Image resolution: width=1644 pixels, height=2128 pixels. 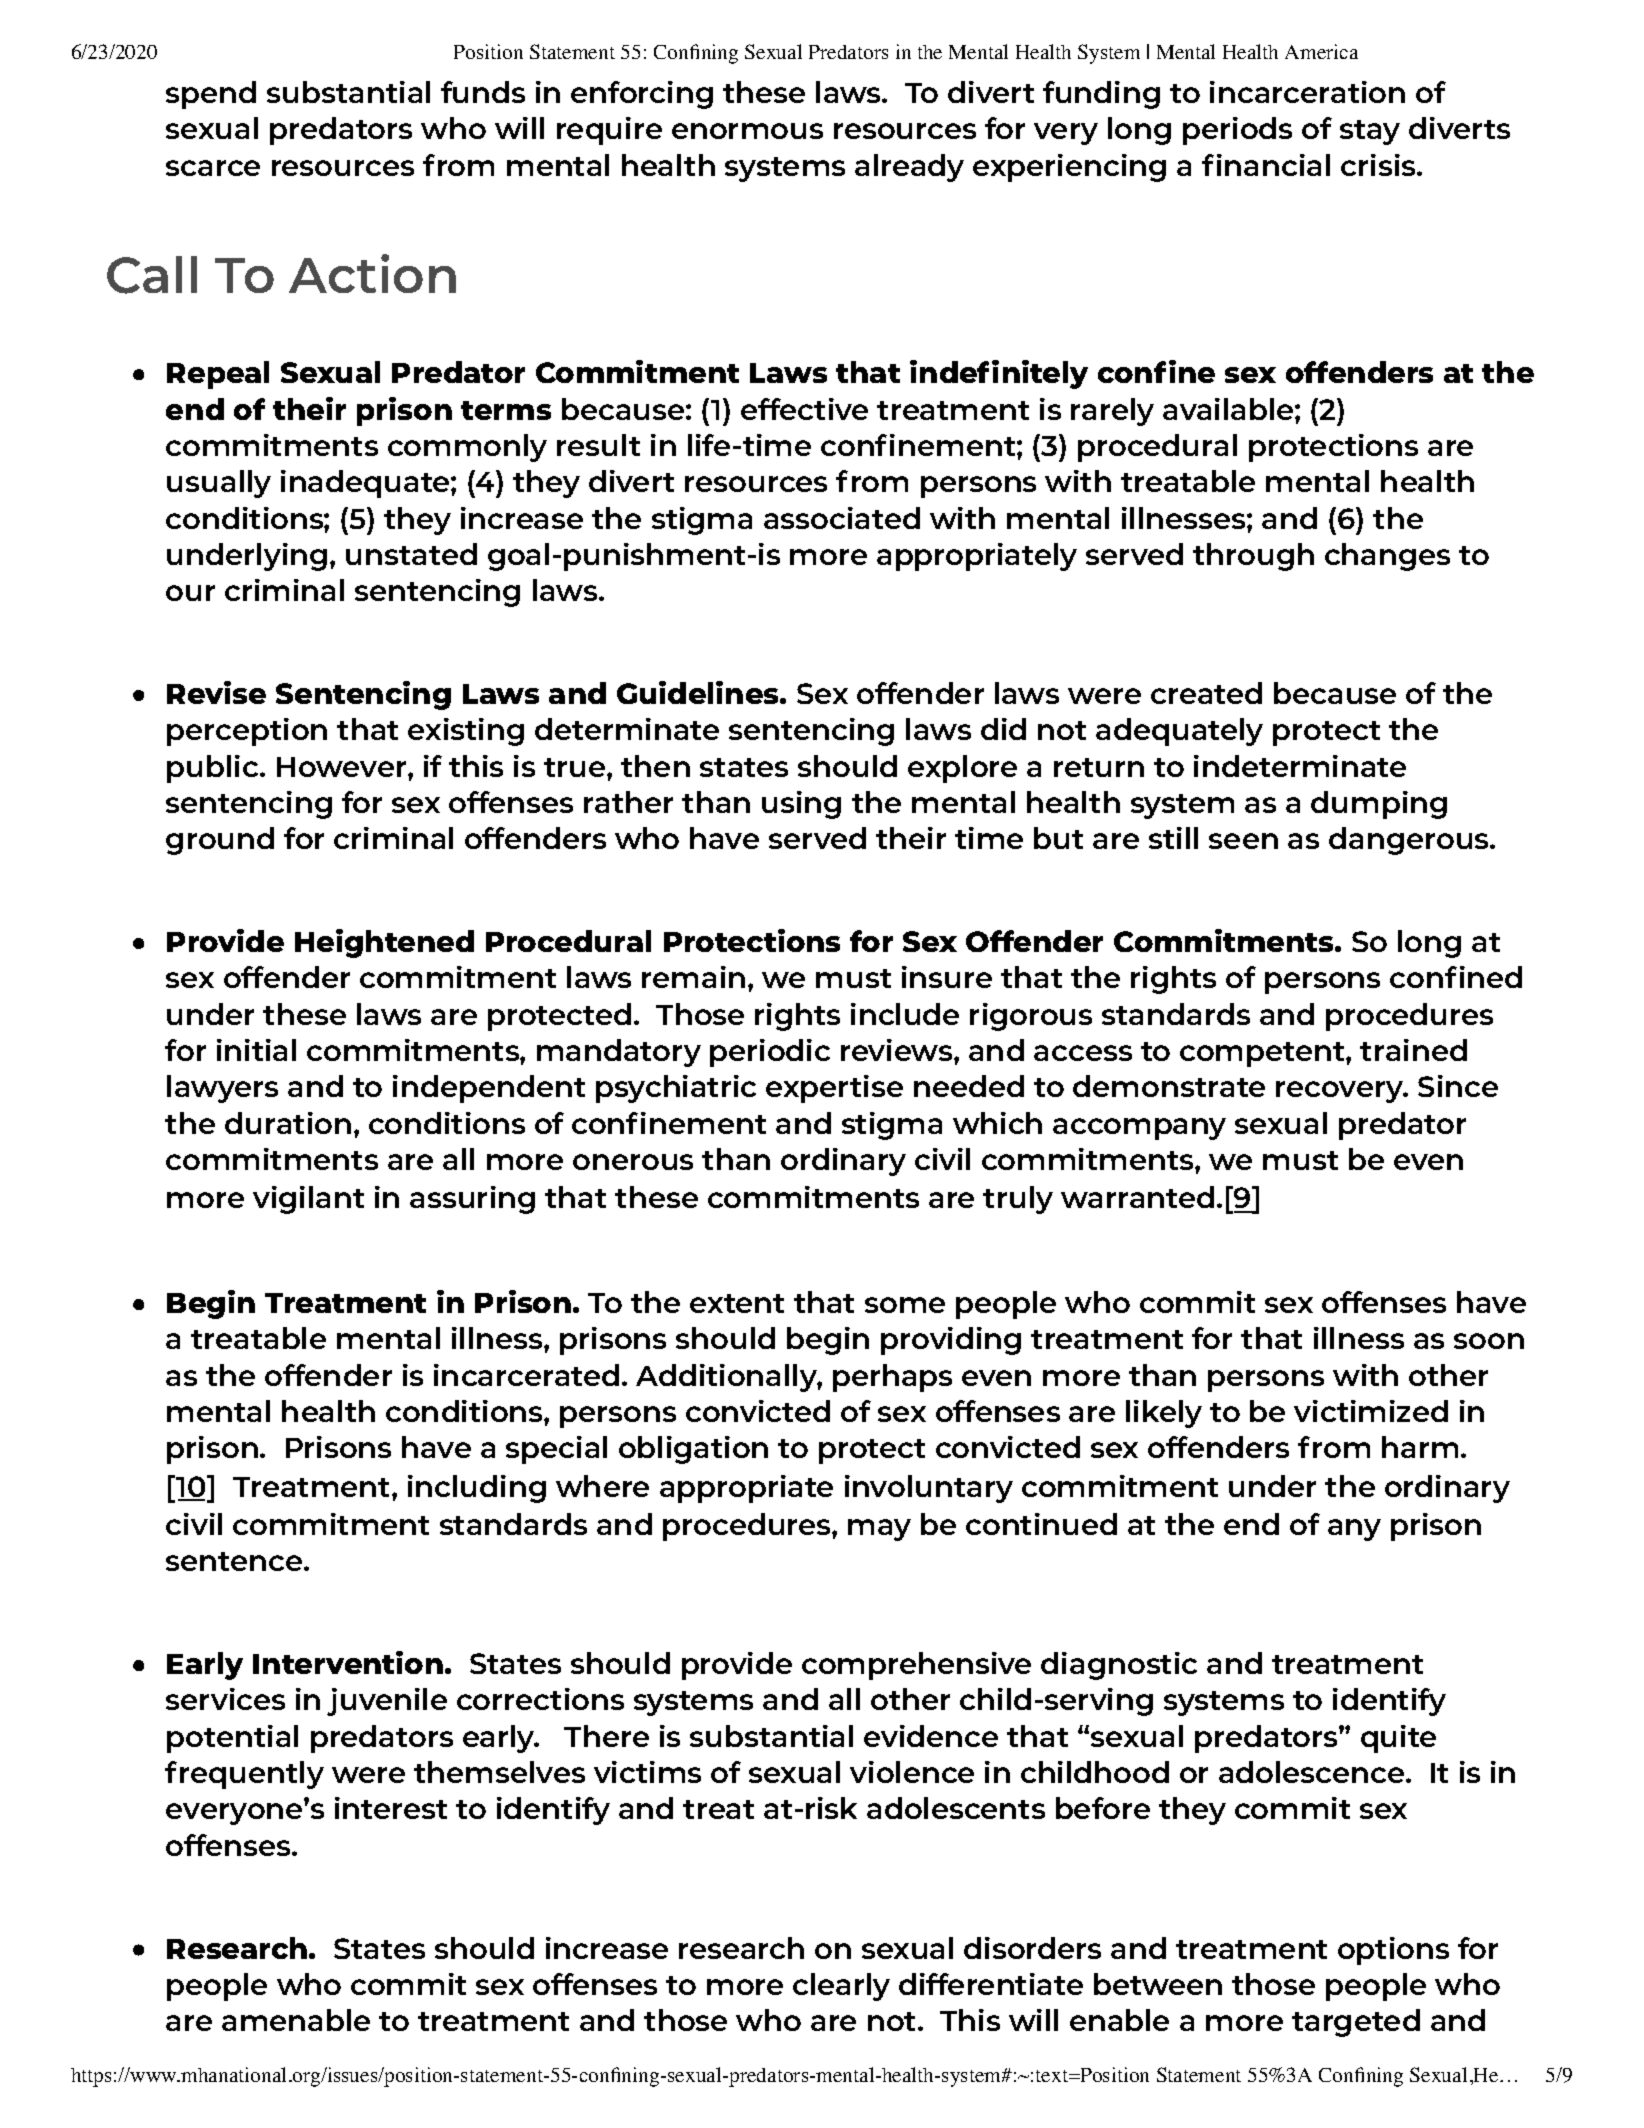 I want to click on enormous, so click(x=747, y=131).
